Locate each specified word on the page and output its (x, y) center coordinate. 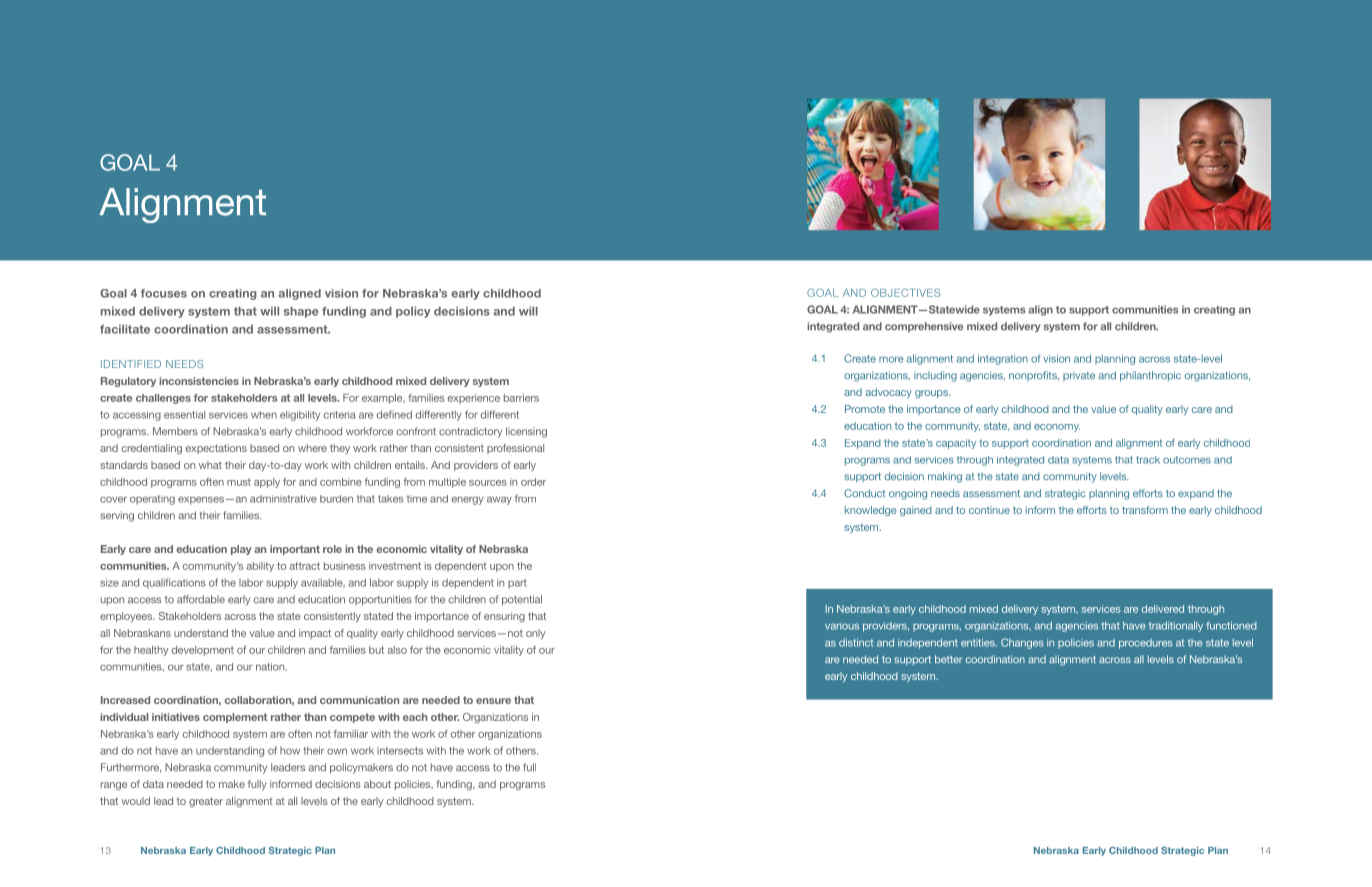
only (535, 634)
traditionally (1176, 626)
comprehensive (924, 327)
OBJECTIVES (906, 292)
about (377, 784)
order (533, 482)
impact (315, 634)
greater (206, 802)
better (948, 659)
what (210, 465)
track (1148, 460)
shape (301, 312)
